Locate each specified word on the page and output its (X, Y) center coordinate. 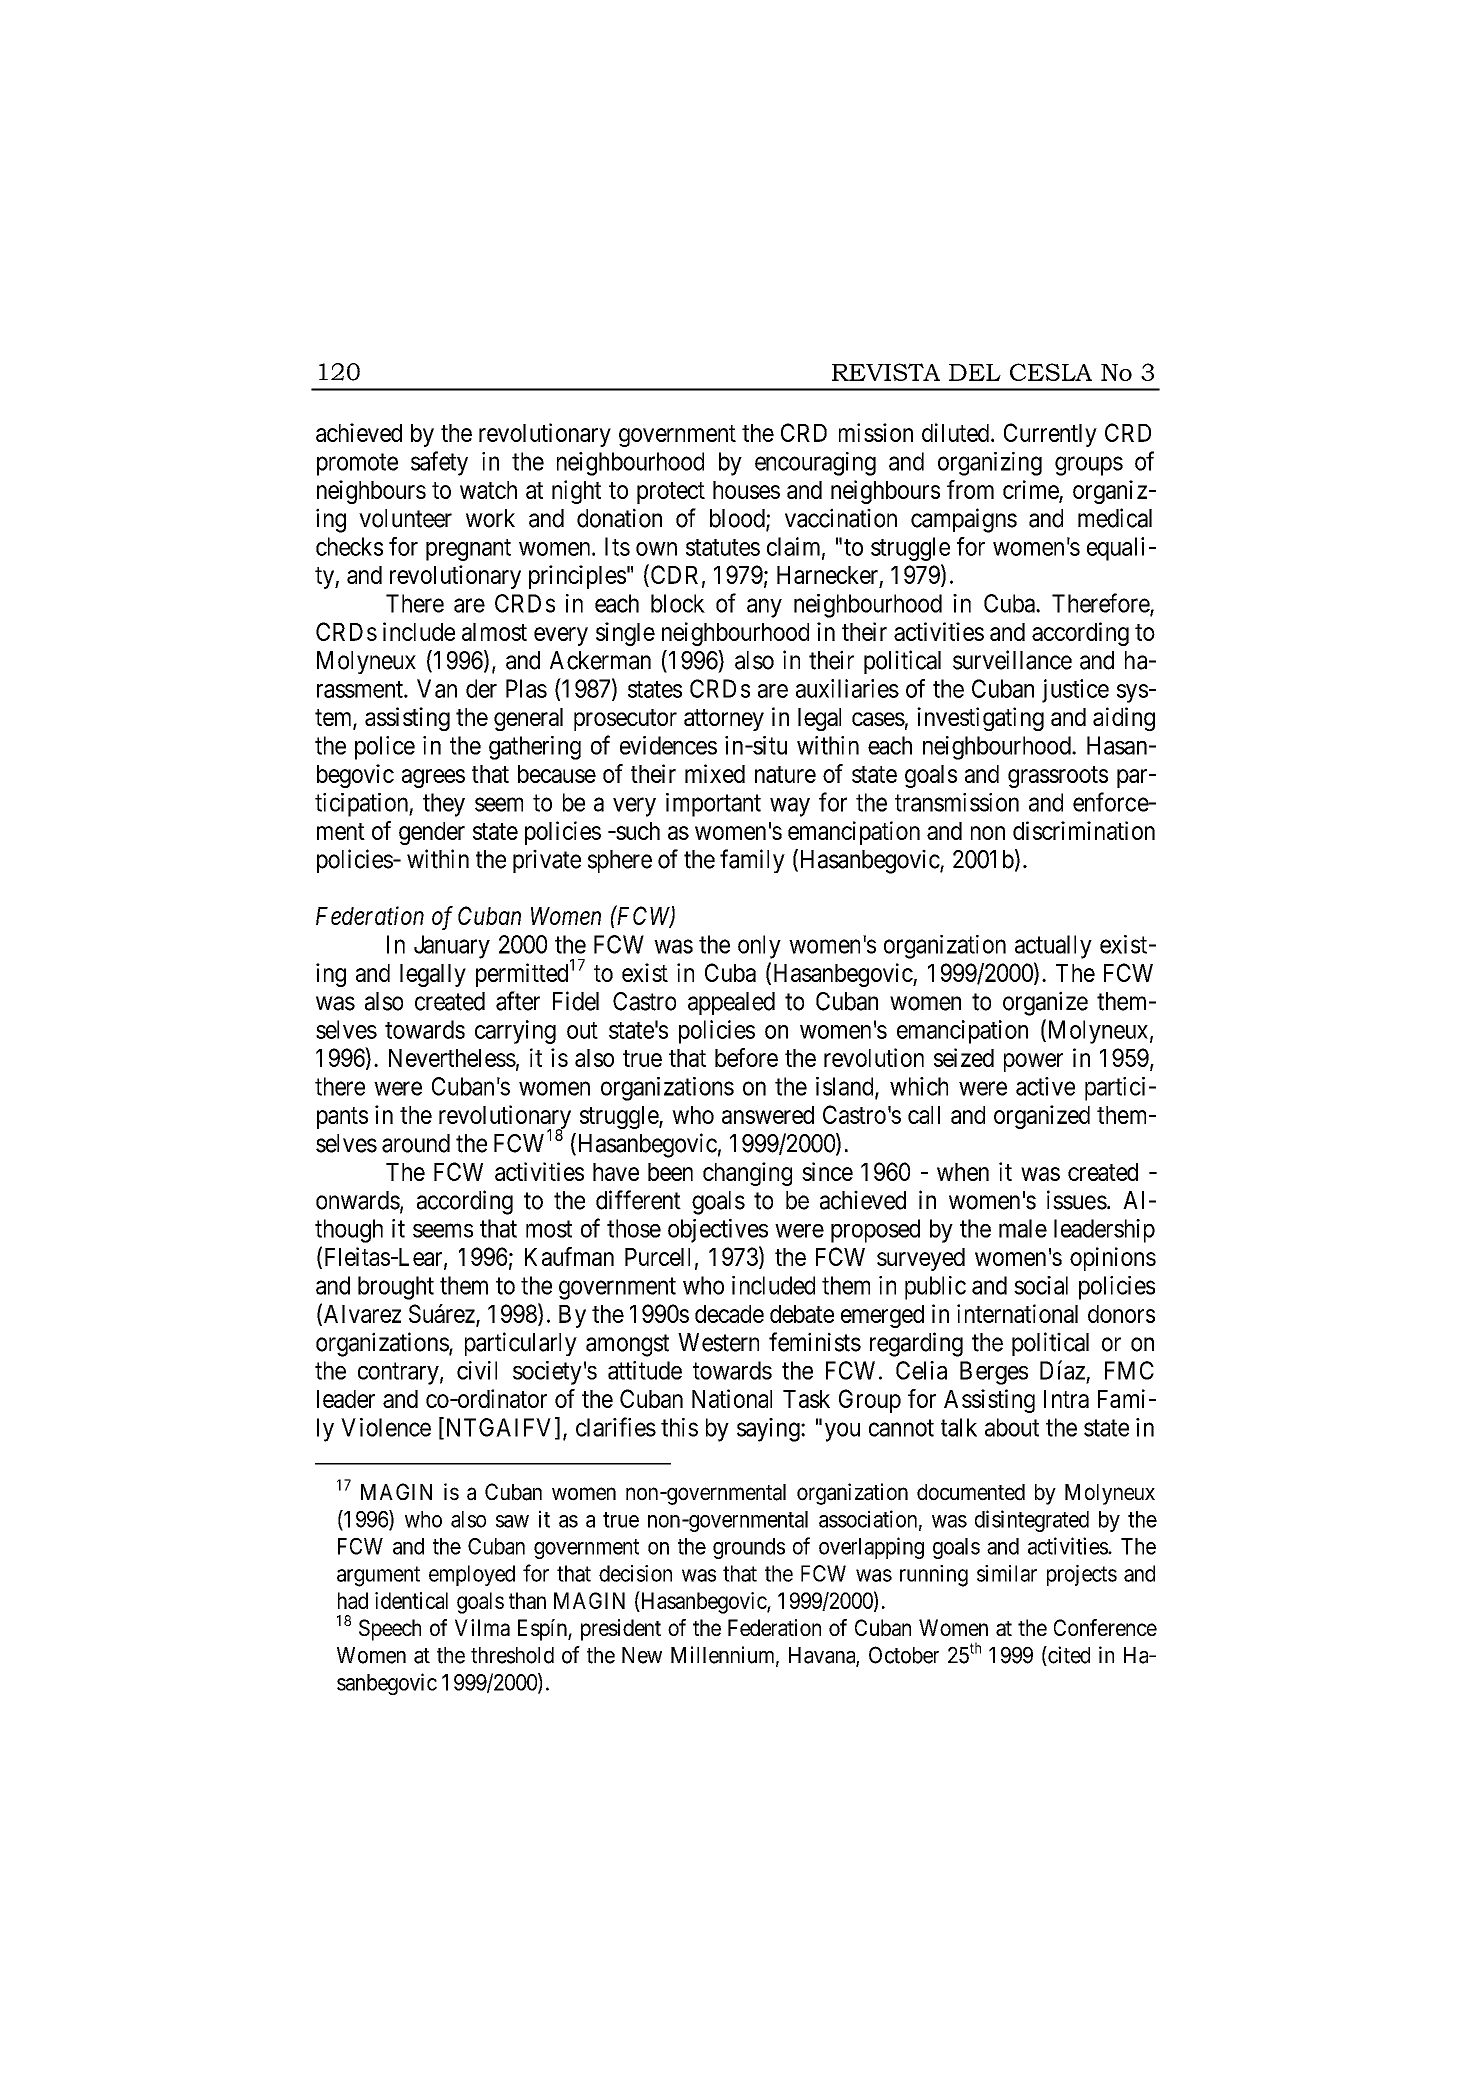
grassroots (1058, 777)
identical (411, 1600)
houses (746, 490)
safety (439, 463)
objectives (718, 1231)
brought (396, 1288)
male (1023, 1228)
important (713, 805)
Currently (1050, 435)
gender (432, 833)
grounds (749, 1548)
